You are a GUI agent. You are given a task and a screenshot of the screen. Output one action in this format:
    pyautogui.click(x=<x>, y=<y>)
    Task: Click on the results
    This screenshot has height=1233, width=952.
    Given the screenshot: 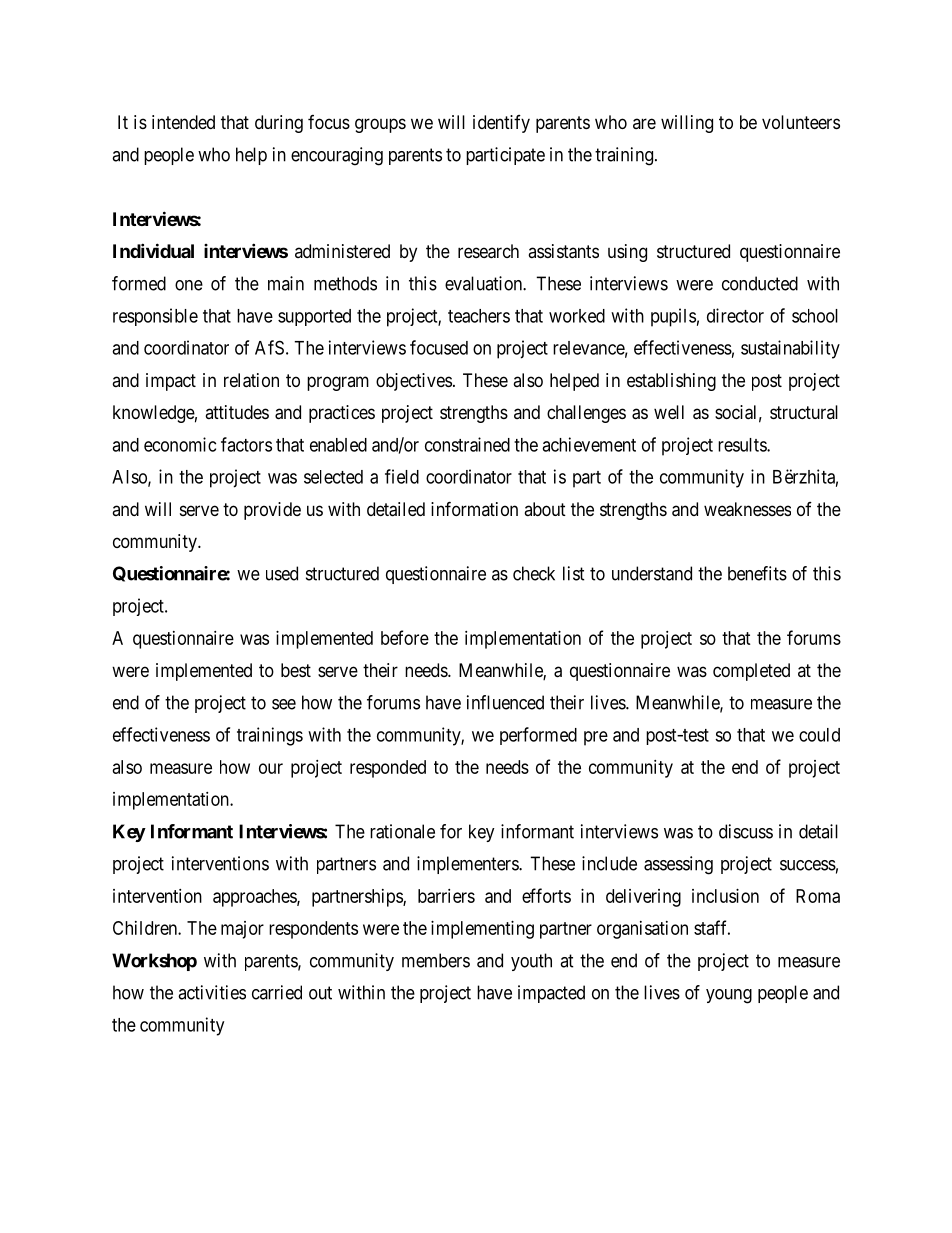 What is the action you would take?
    pyautogui.click(x=743, y=445)
